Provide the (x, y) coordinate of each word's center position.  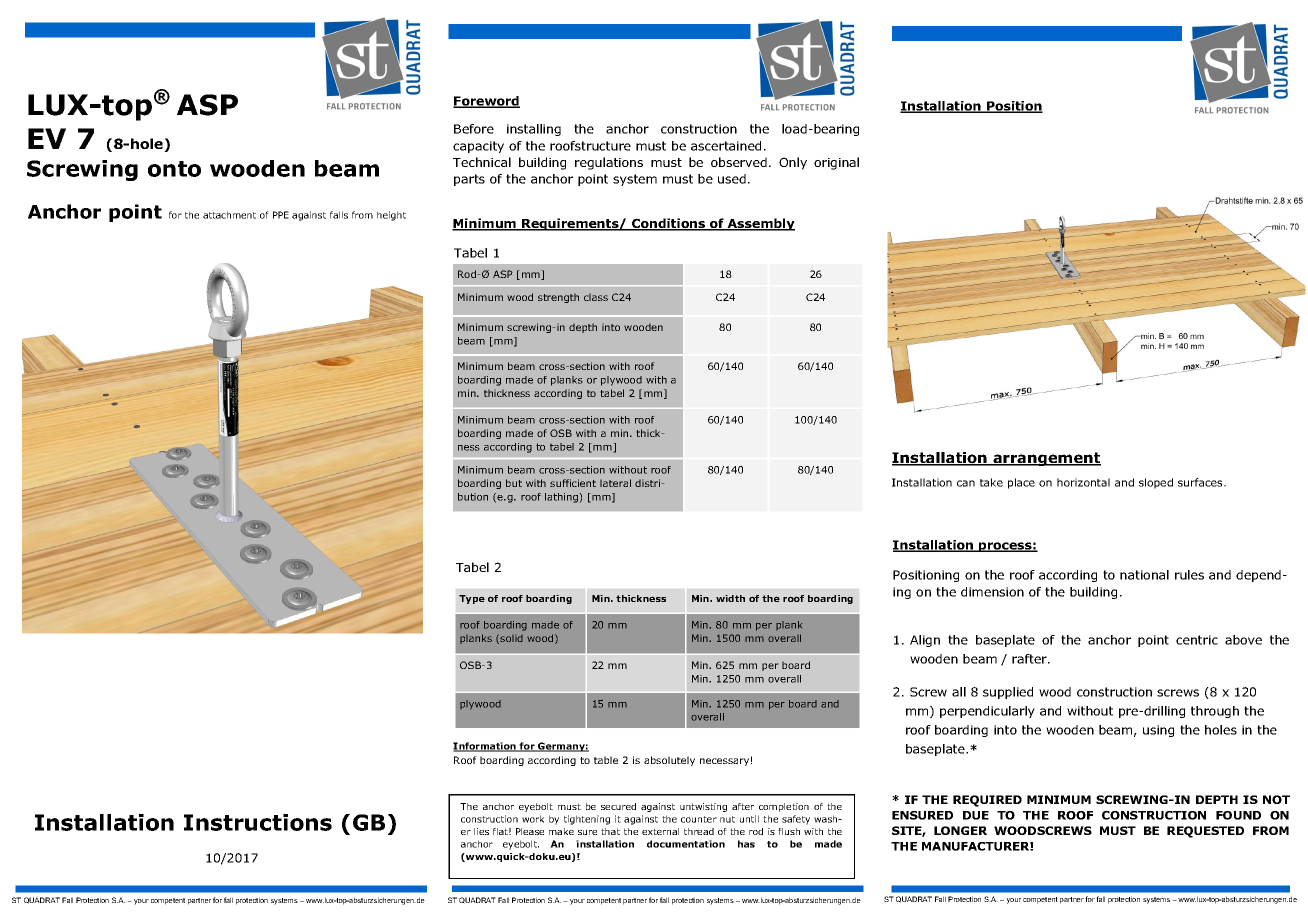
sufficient (573, 483)
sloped (1156, 483)
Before (474, 129)
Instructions (258, 822)
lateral (615, 483)
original (836, 163)
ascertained (726, 146)
